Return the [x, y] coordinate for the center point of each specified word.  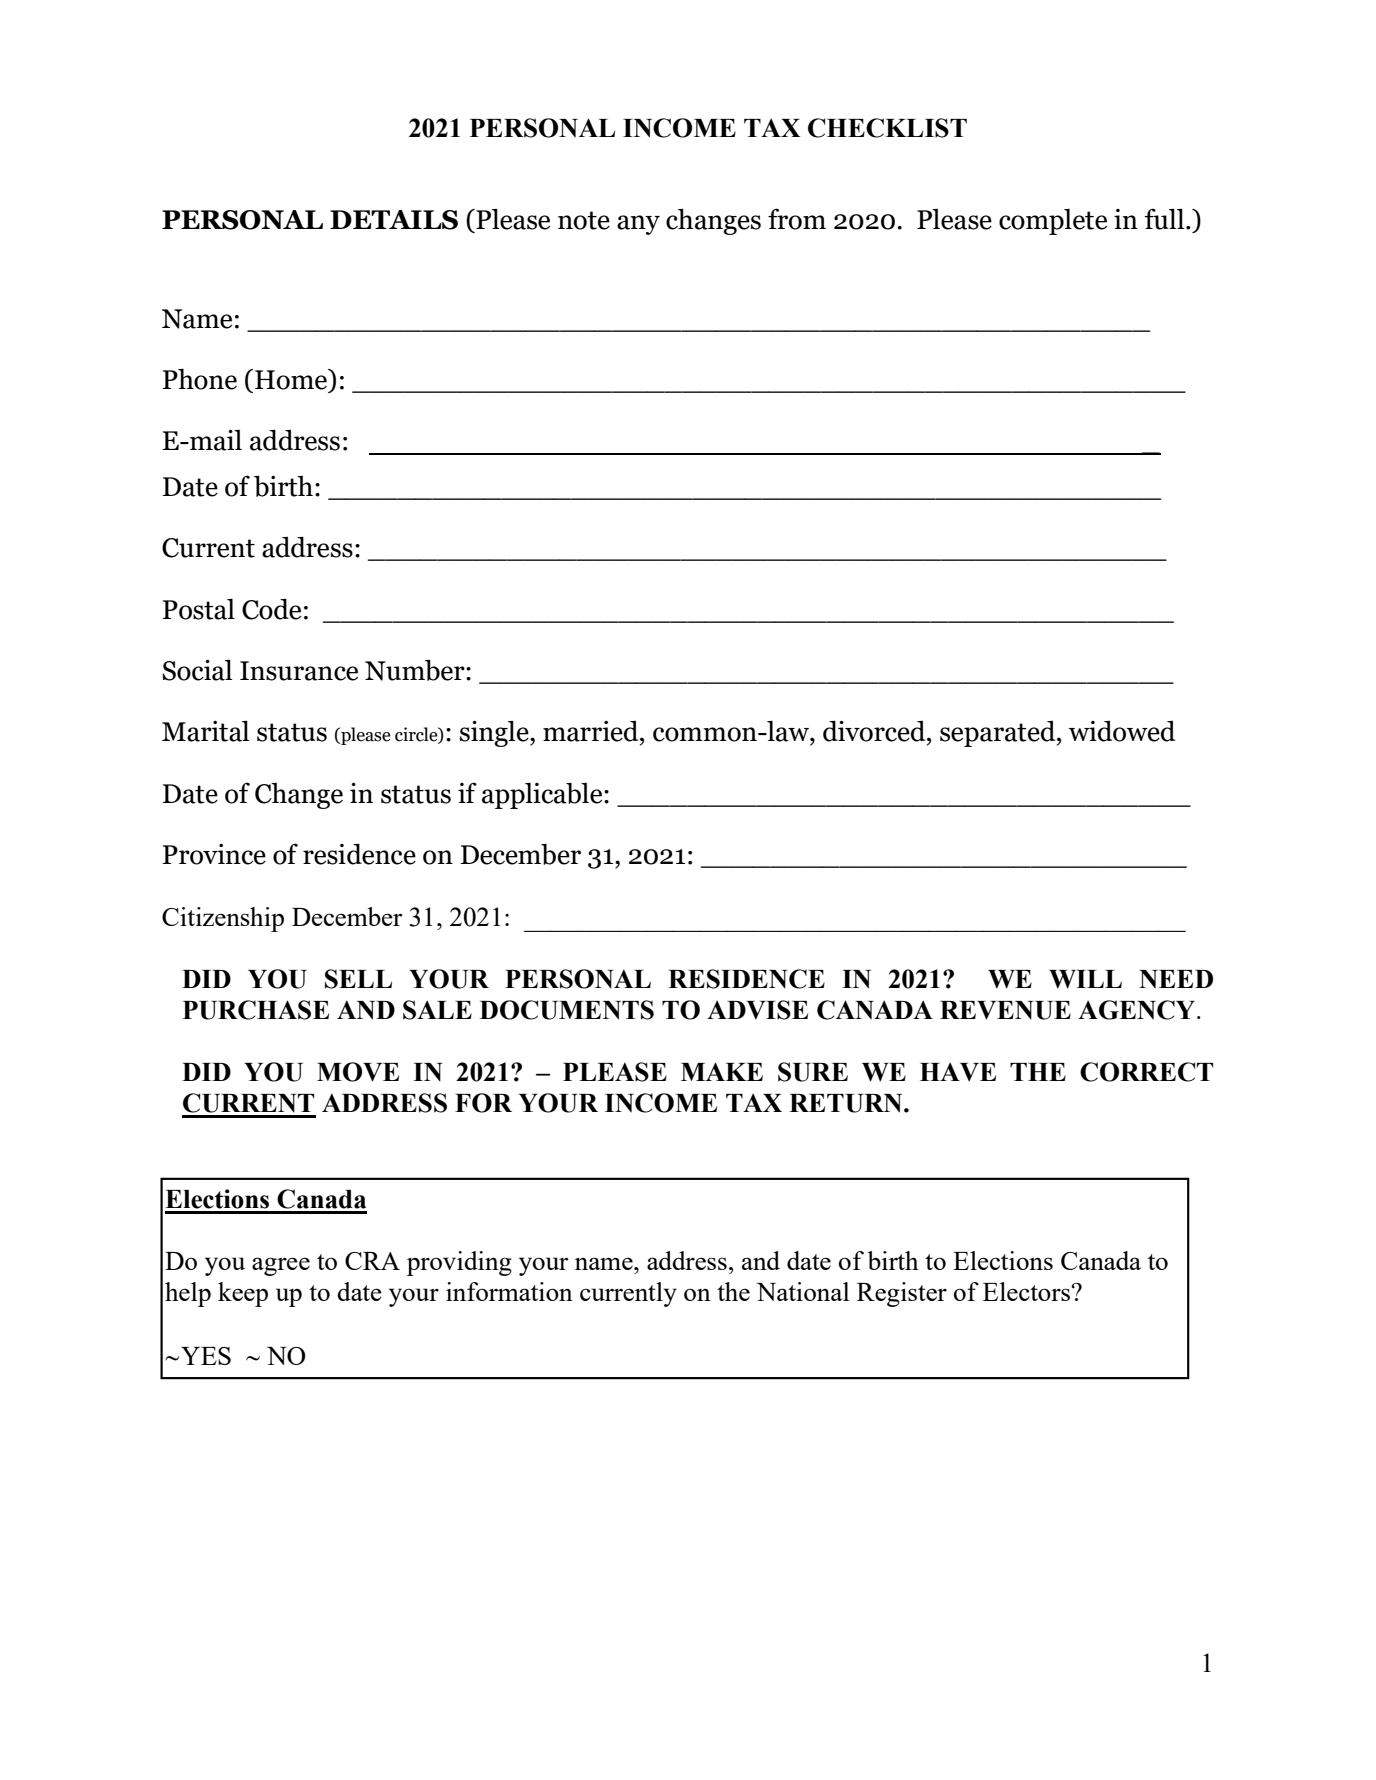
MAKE [722, 1071]
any [638, 225]
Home [292, 380]
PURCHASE [256, 1010]
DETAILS [394, 220]
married [592, 731]
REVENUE [1005, 1010]
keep [243, 1294]
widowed [1122, 731]
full [1166, 219]
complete [1053, 222]
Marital [205, 731]
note [584, 220]
